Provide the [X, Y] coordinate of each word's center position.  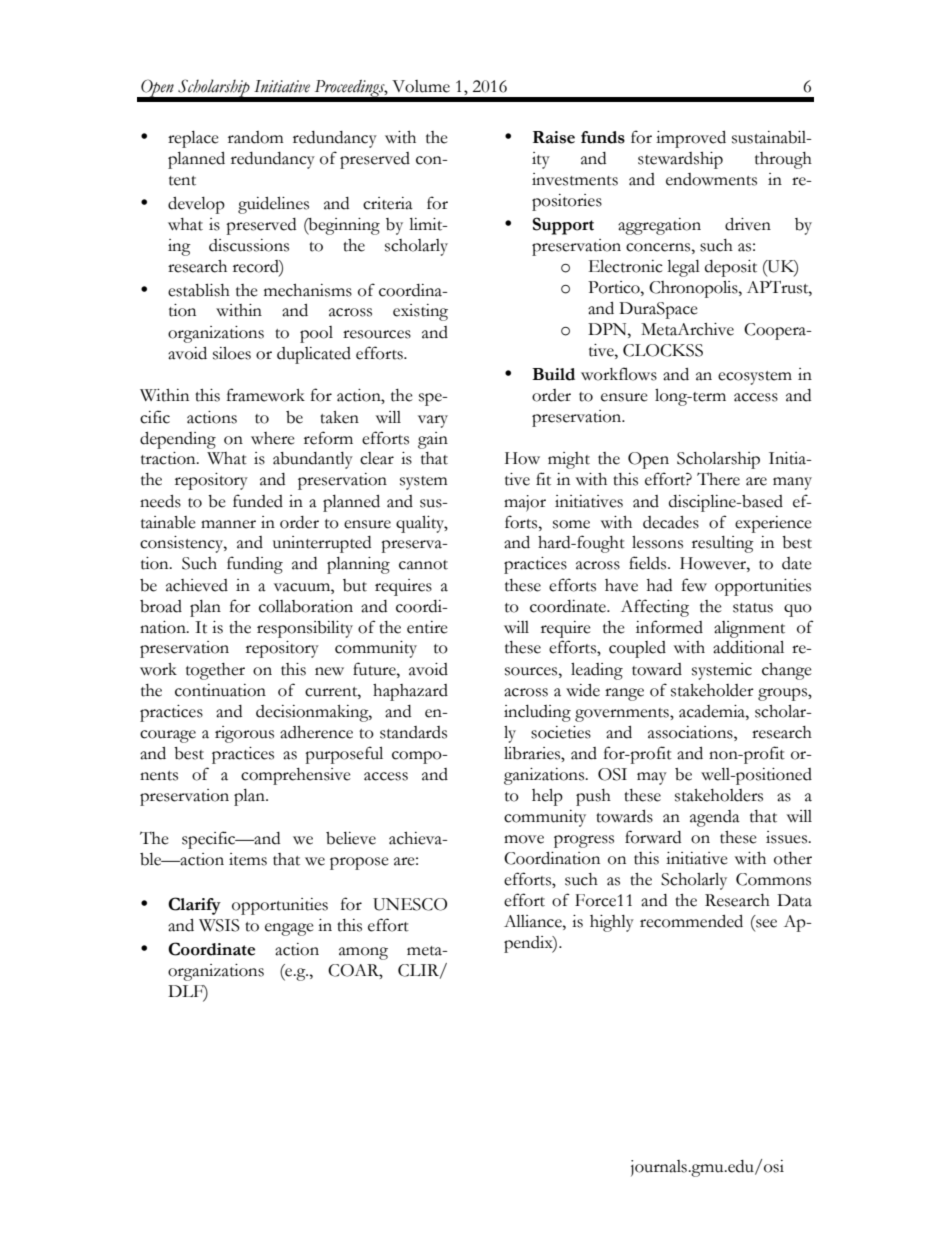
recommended [691, 921]
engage [289, 929]
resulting [723, 544]
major [525, 503]
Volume [421, 86]
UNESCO [410, 904]
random [256, 137]
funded [258, 501]
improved [691, 139]
